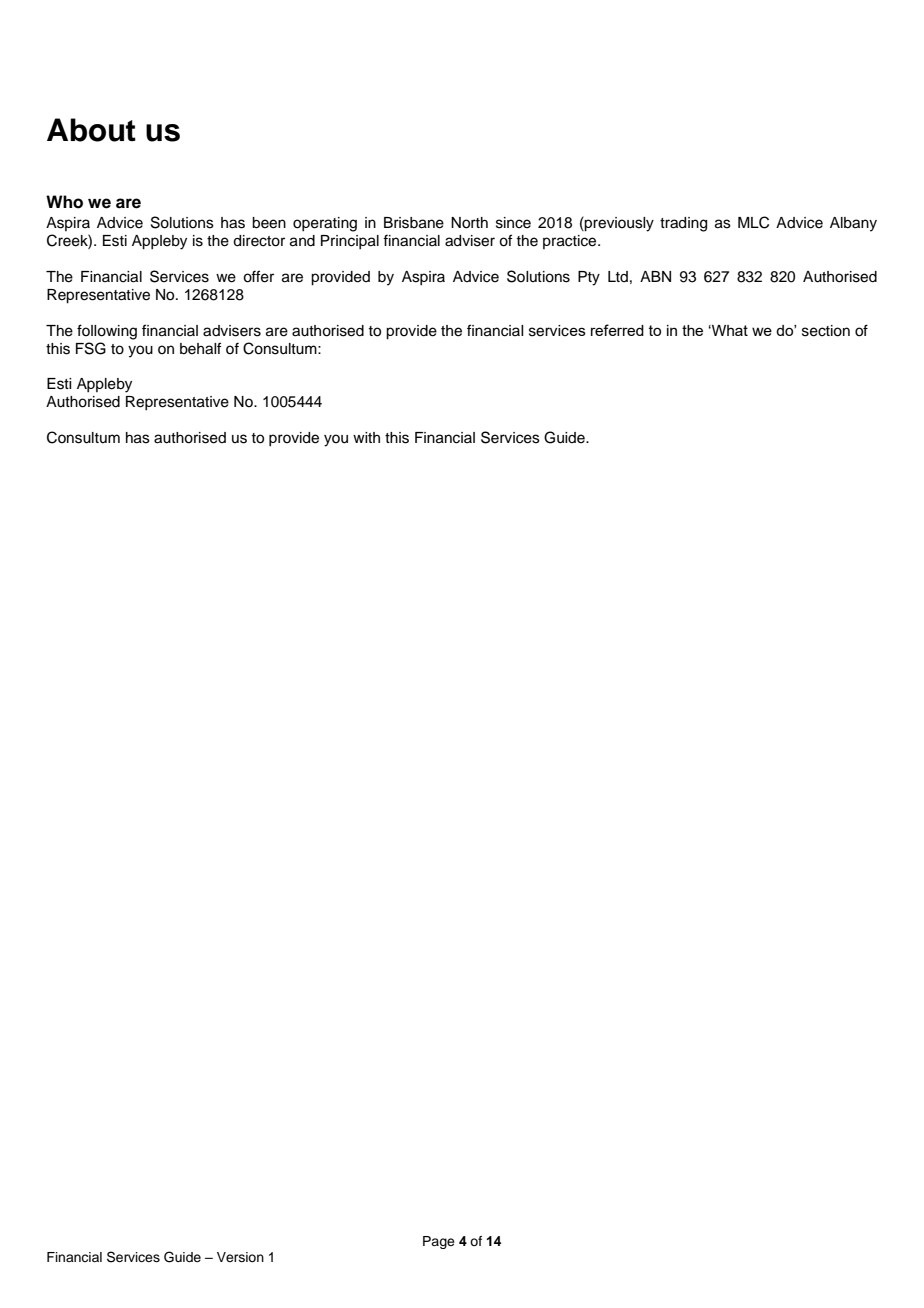  Describe the element at coordinates (469, 223) in the document. I see `North` at that location.
